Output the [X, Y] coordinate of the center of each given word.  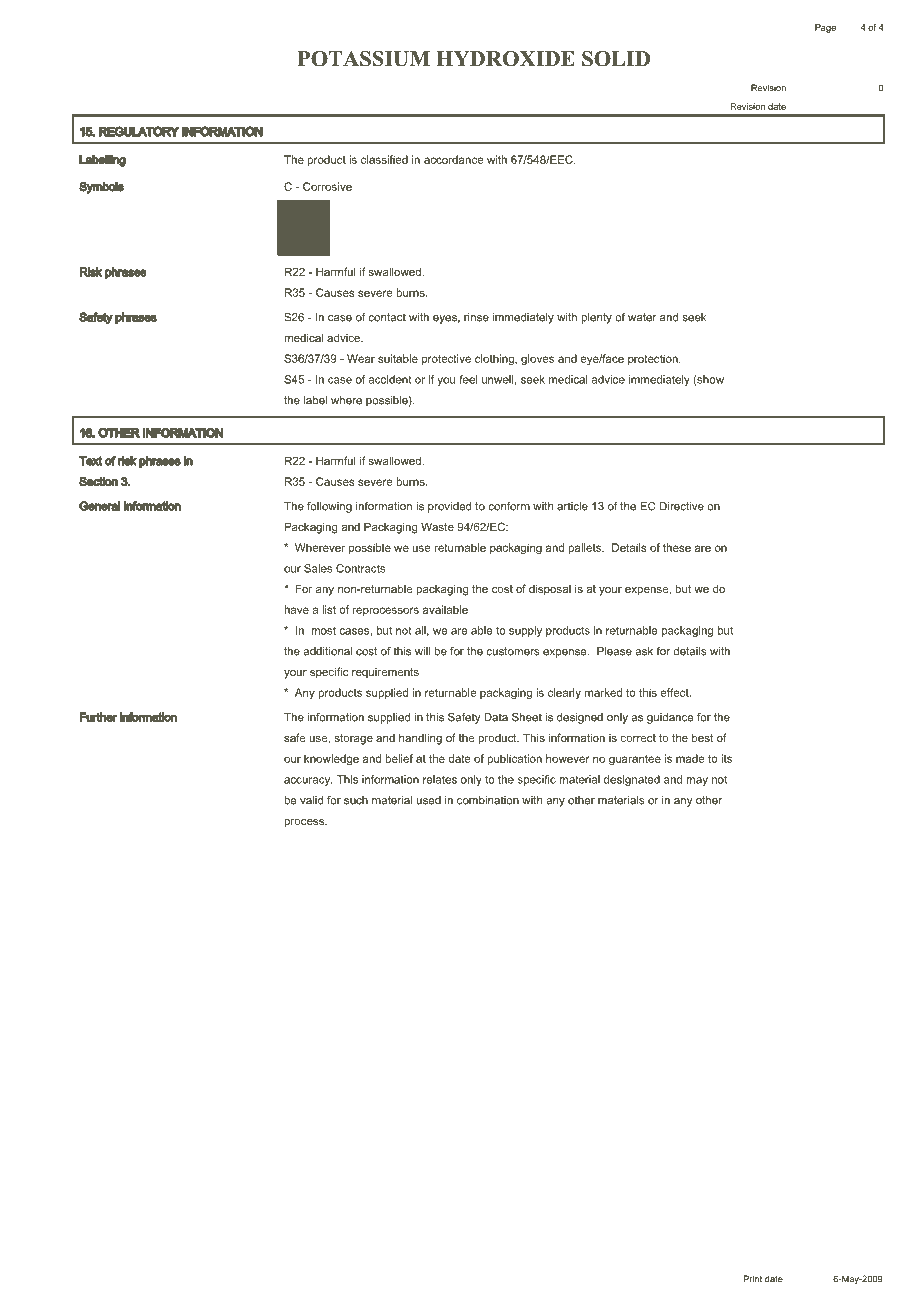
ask [644, 651]
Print [753, 1279]
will [422, 651]
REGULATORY [139, 132]
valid [311, 800]
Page [825, 28]
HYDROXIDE [505, 59]
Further [98, 717]
